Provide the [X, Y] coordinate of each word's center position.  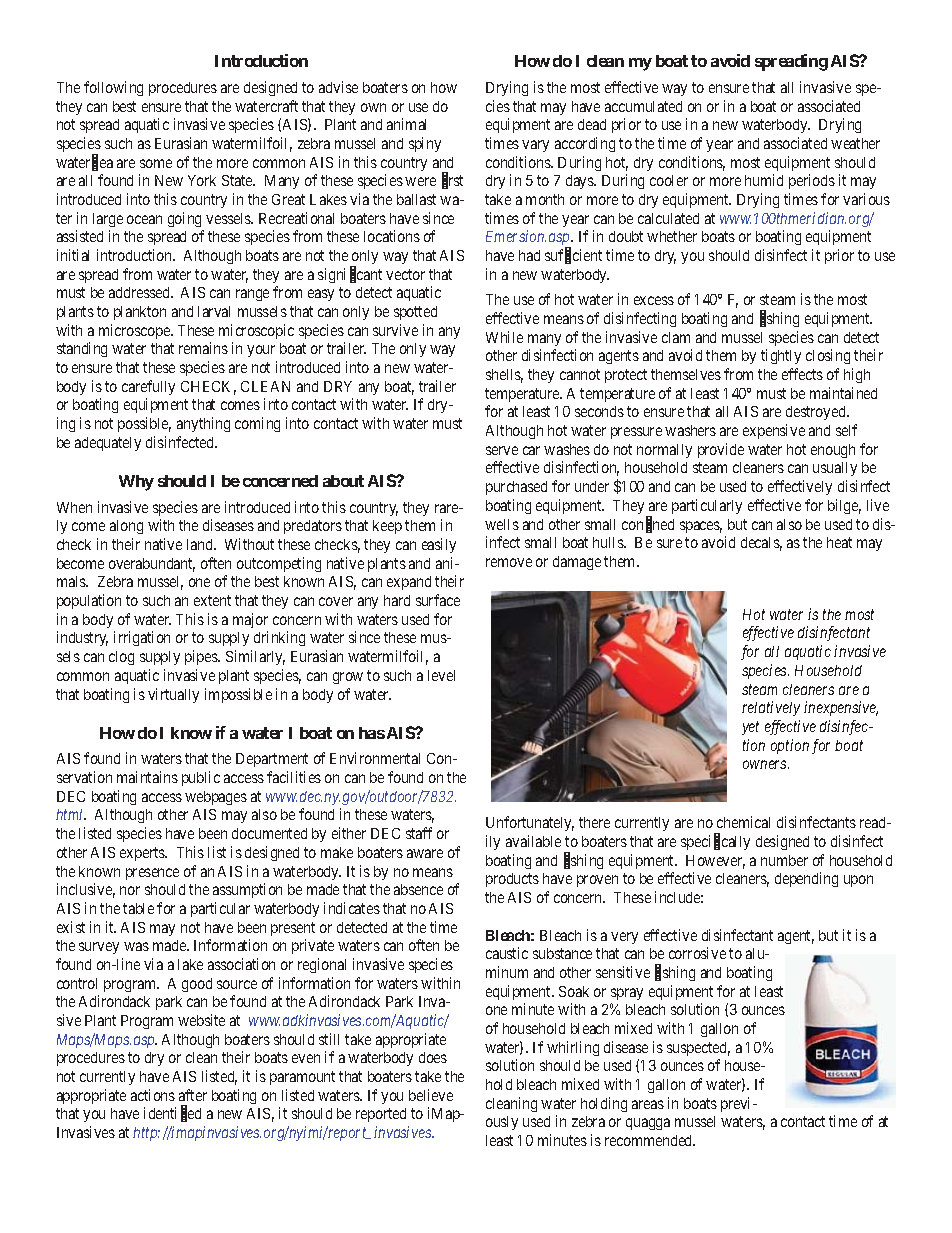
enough [833, 451]
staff [419, 833]
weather [855, 143]
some [156, 163]
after [193, 1095]
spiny [425, 144]
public [201, 778]
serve [502, 450]
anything [203, 424]
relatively [771, 708]
